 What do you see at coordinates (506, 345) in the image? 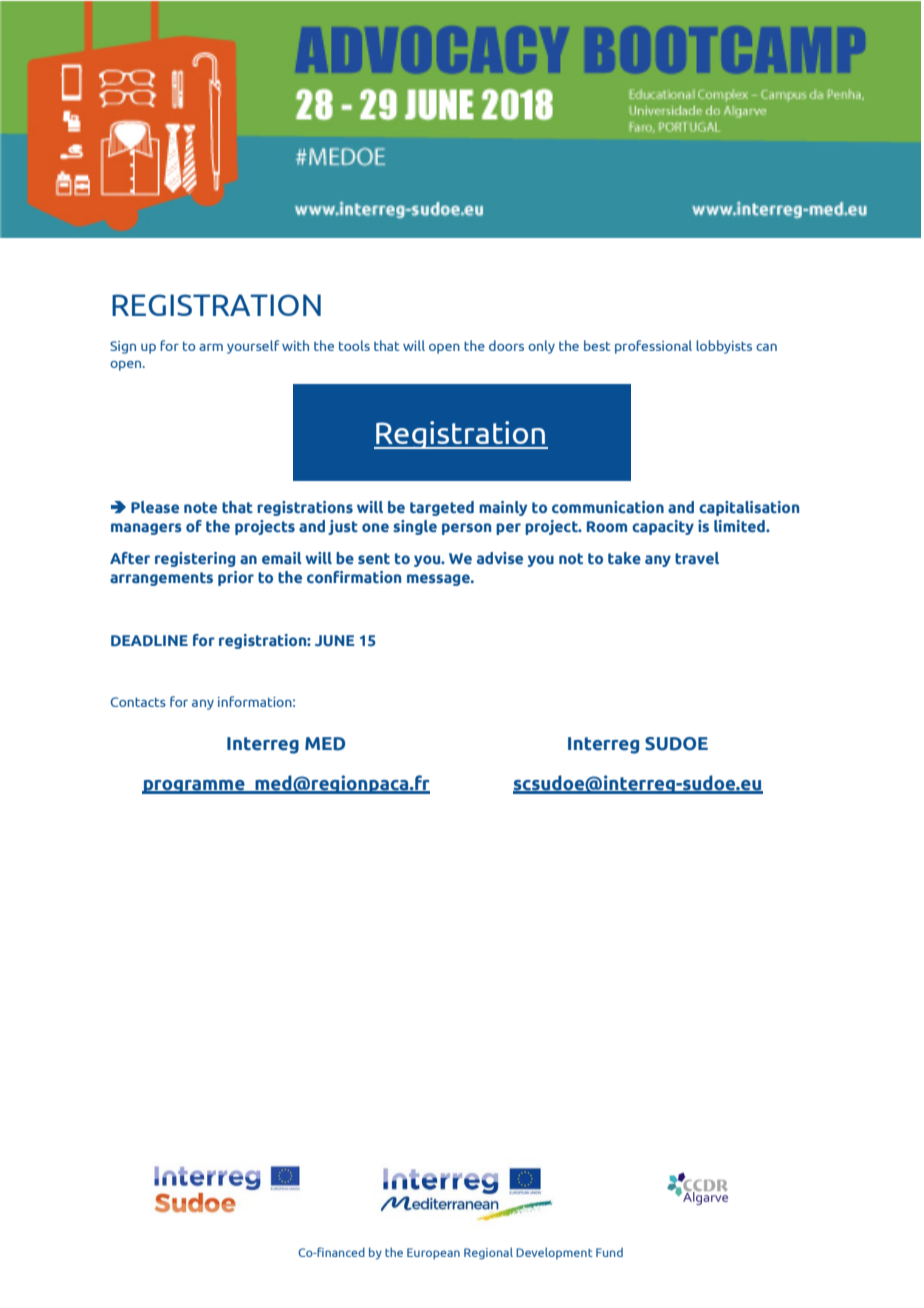
I see `doors` at bounding box center [506, 345].
